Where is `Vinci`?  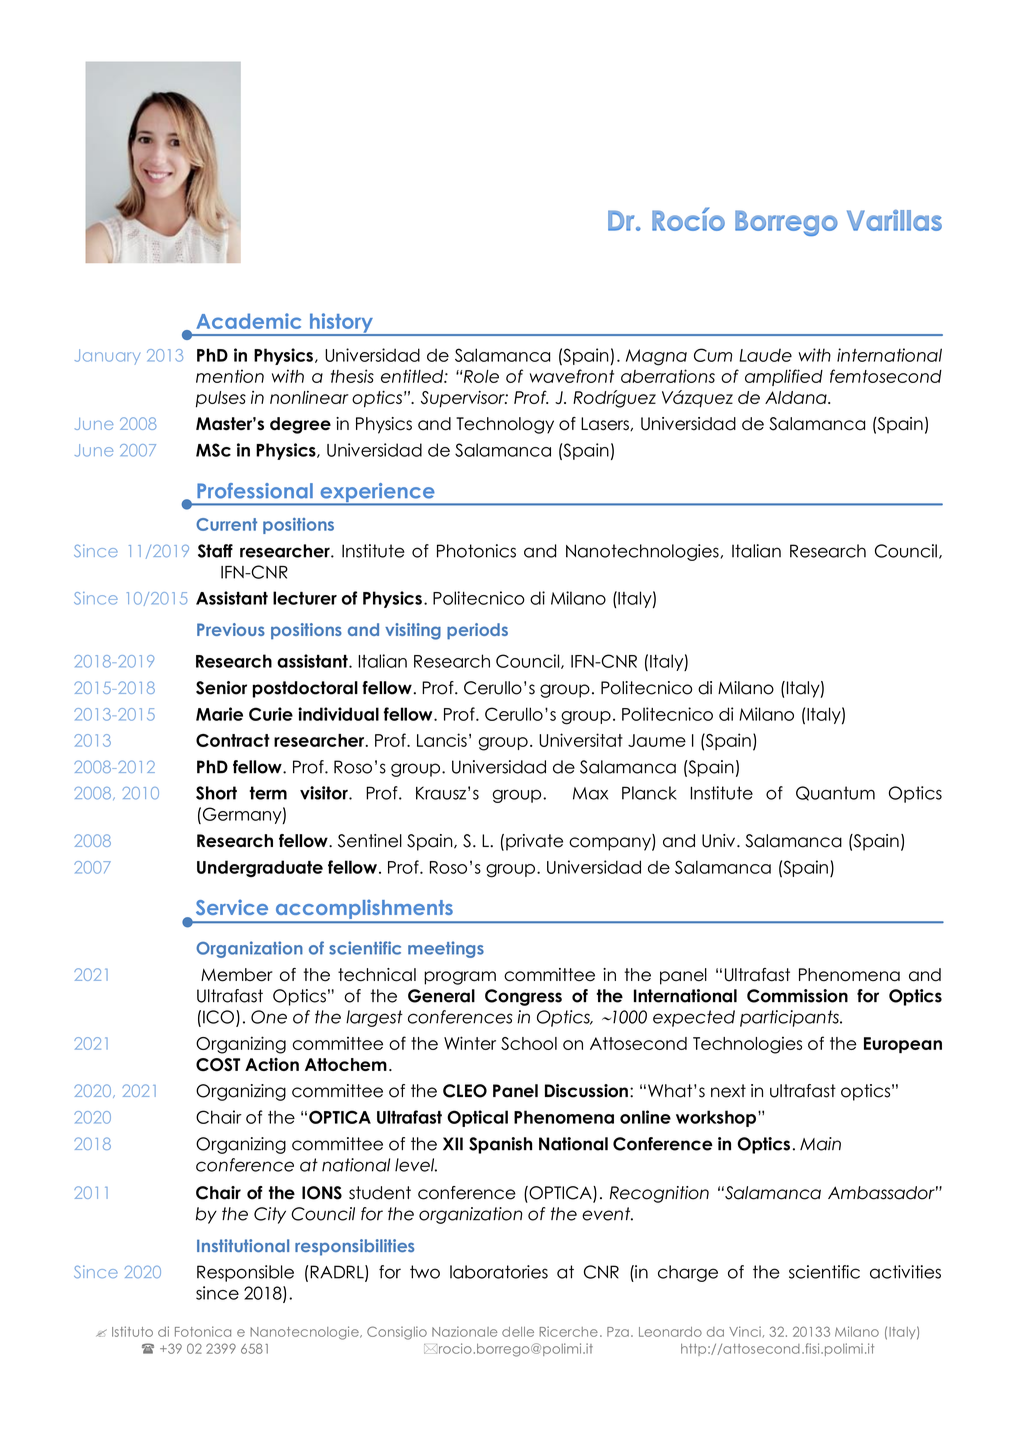
Vinci is located at coordinates (745, 1331).
